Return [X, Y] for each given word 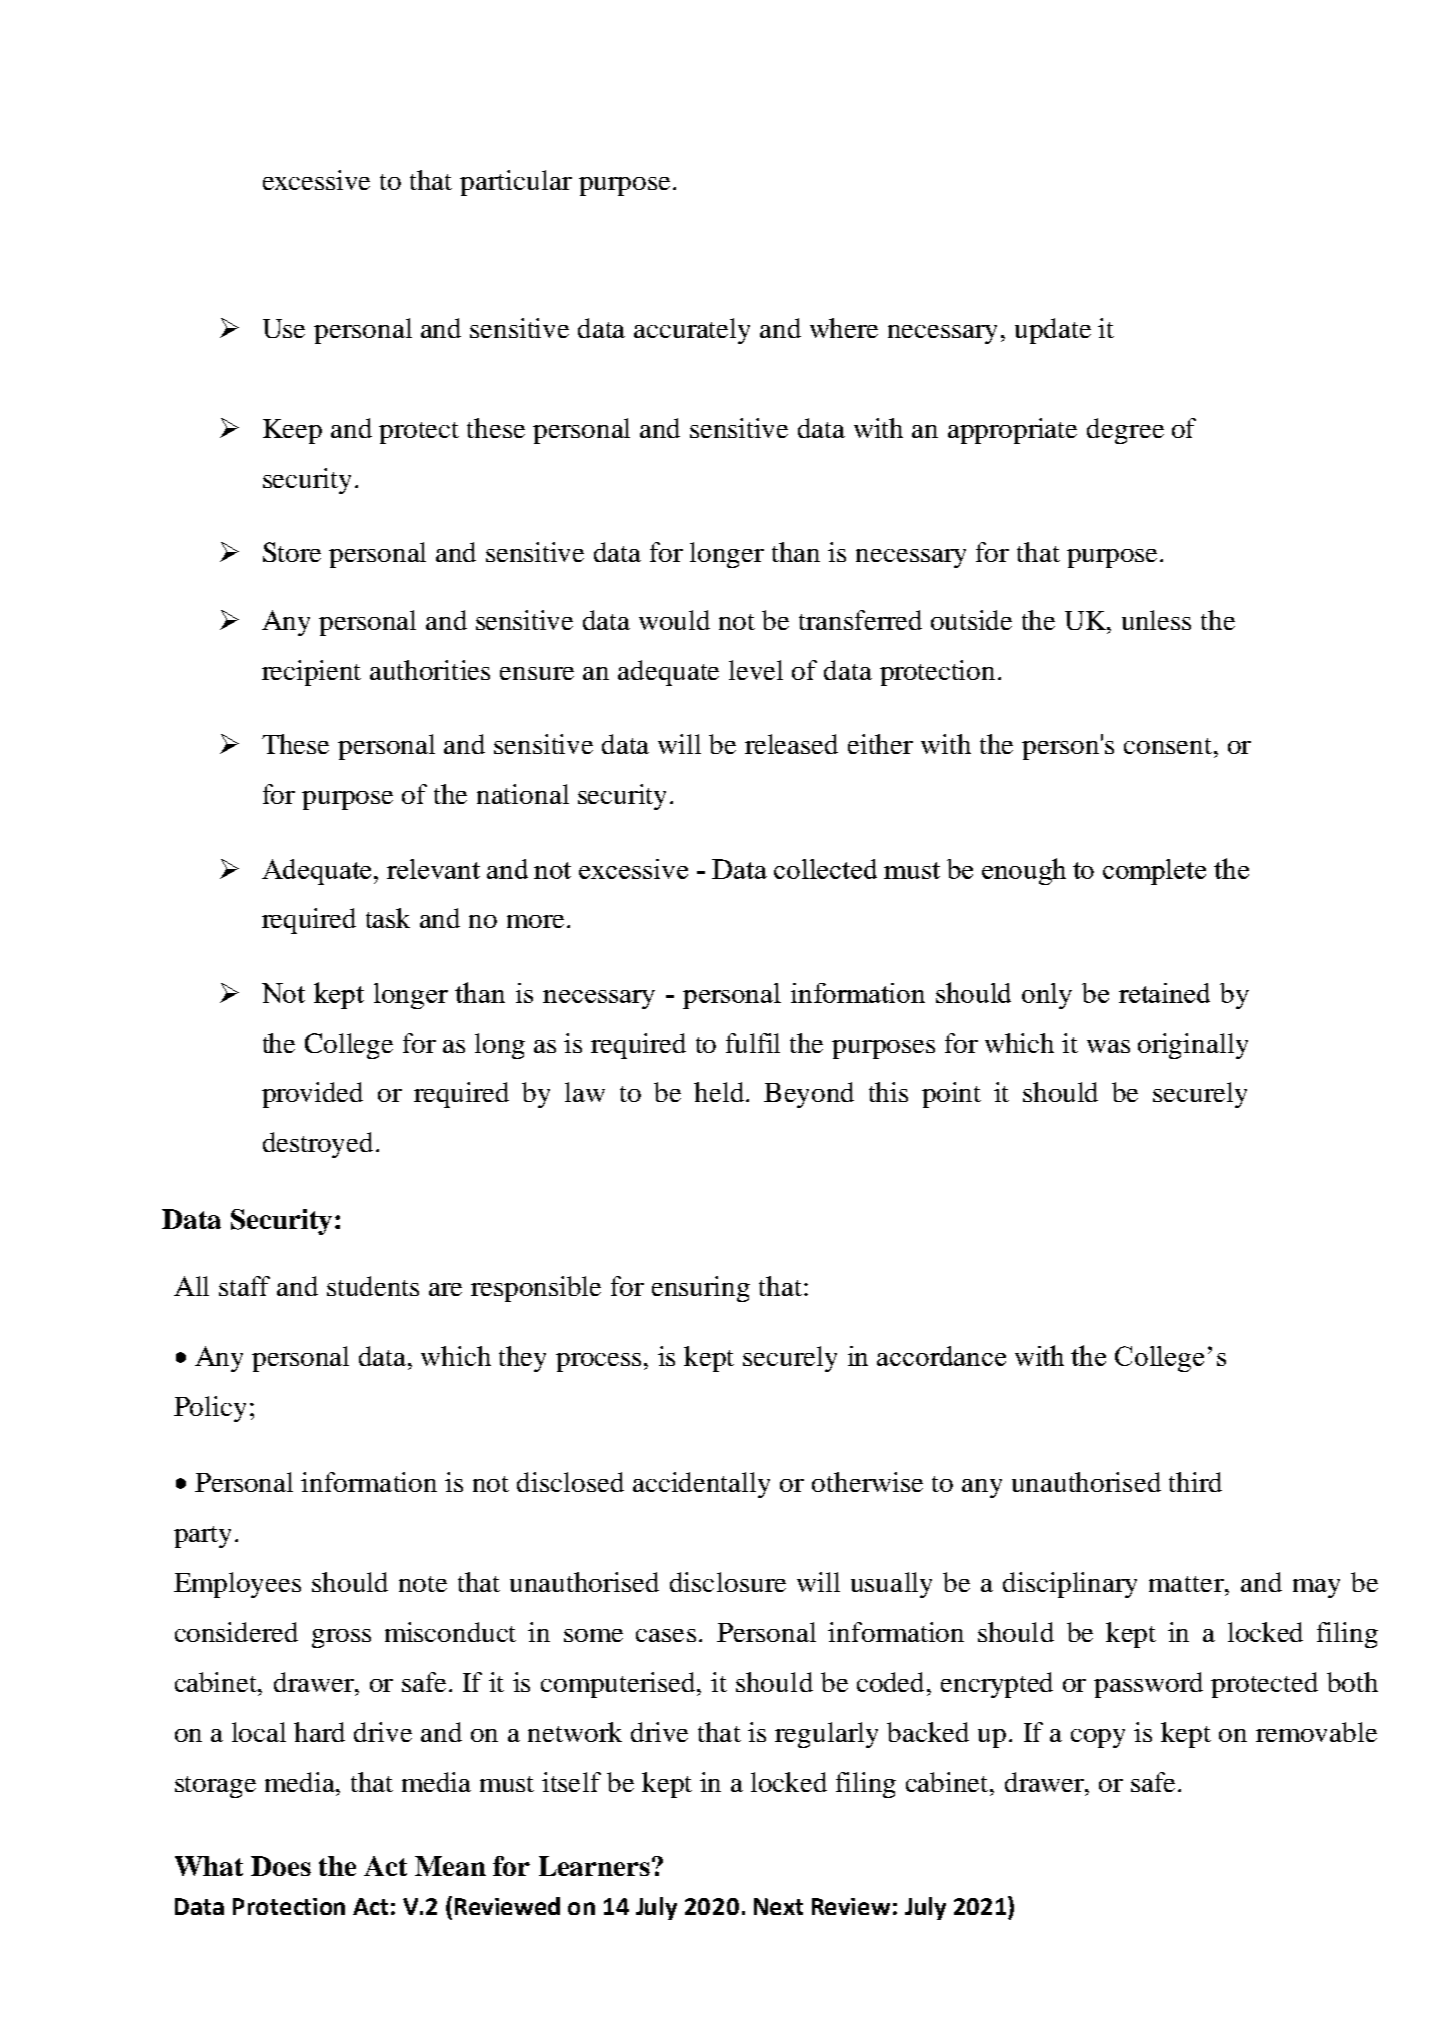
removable [1316, 1732]
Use [284, 328]
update [1053, 331]
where [844, 328]
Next [778, 1906]
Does [281, 1866]
